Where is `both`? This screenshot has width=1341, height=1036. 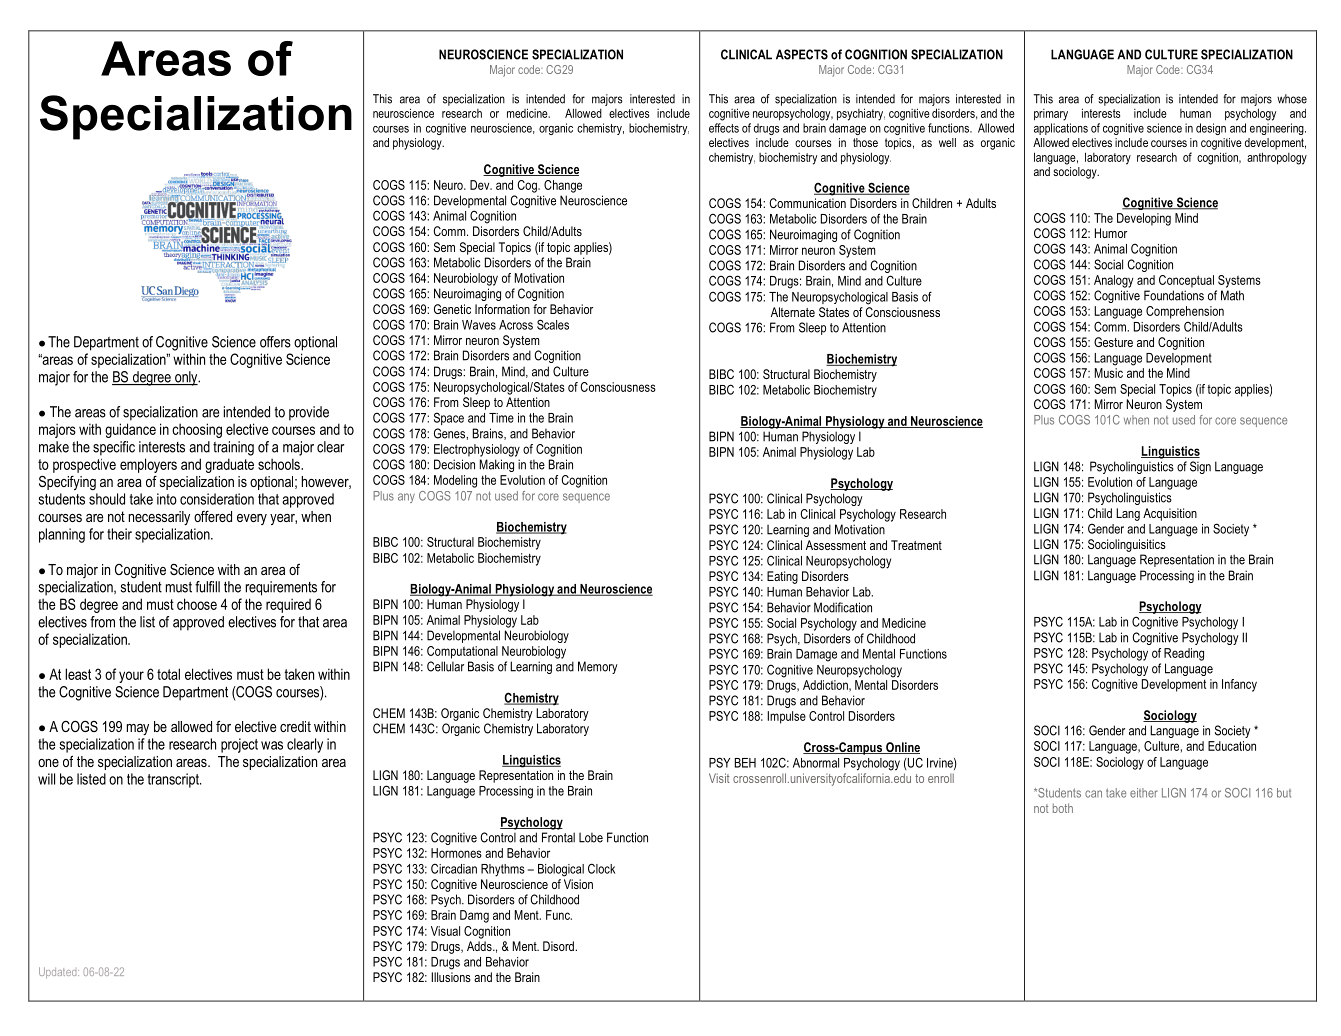
both is located at coordinates (1063, 808).
